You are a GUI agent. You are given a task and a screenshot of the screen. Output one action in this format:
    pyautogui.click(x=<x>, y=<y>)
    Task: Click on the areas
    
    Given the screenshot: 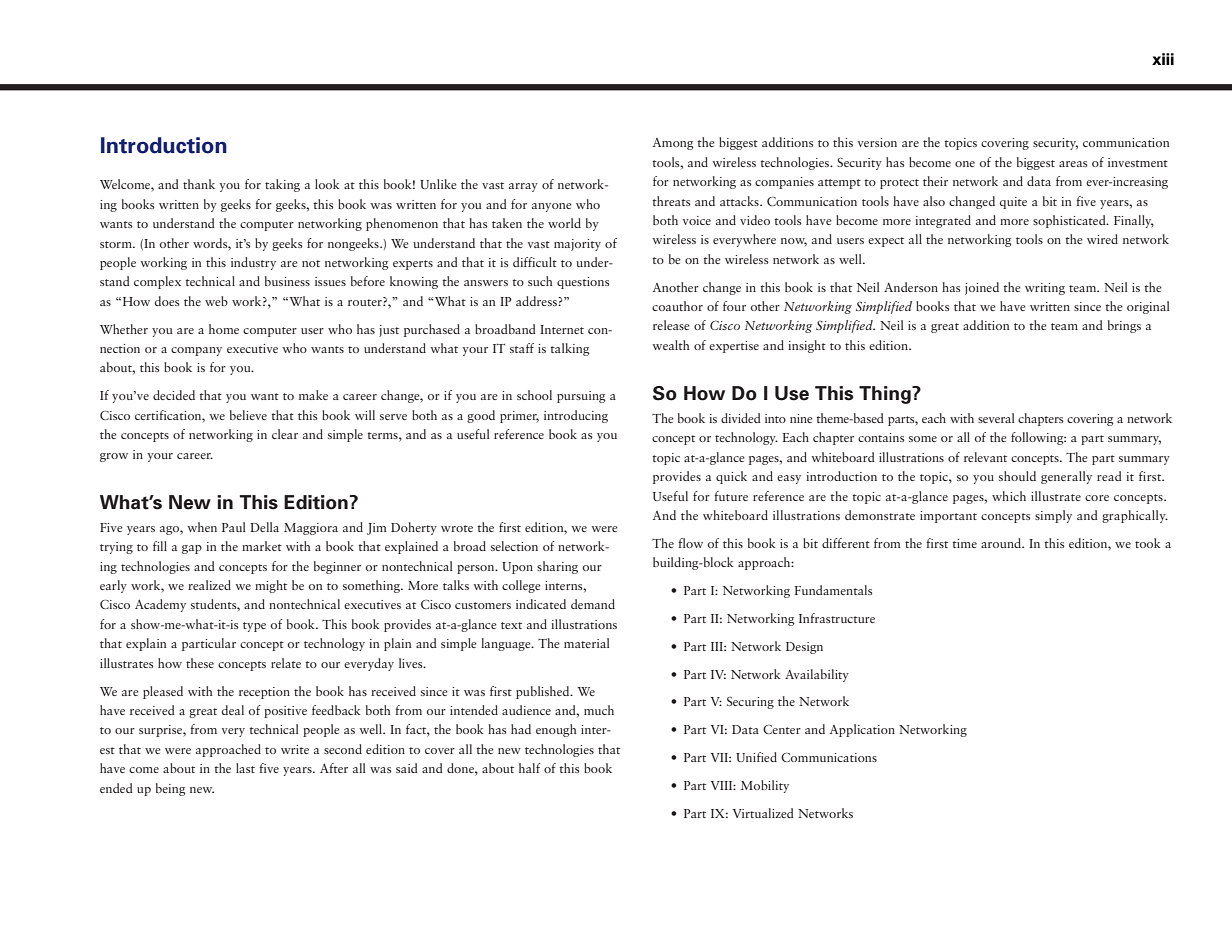 What is the action you would take?
    pyautogui.click(x=1073, y=164)
